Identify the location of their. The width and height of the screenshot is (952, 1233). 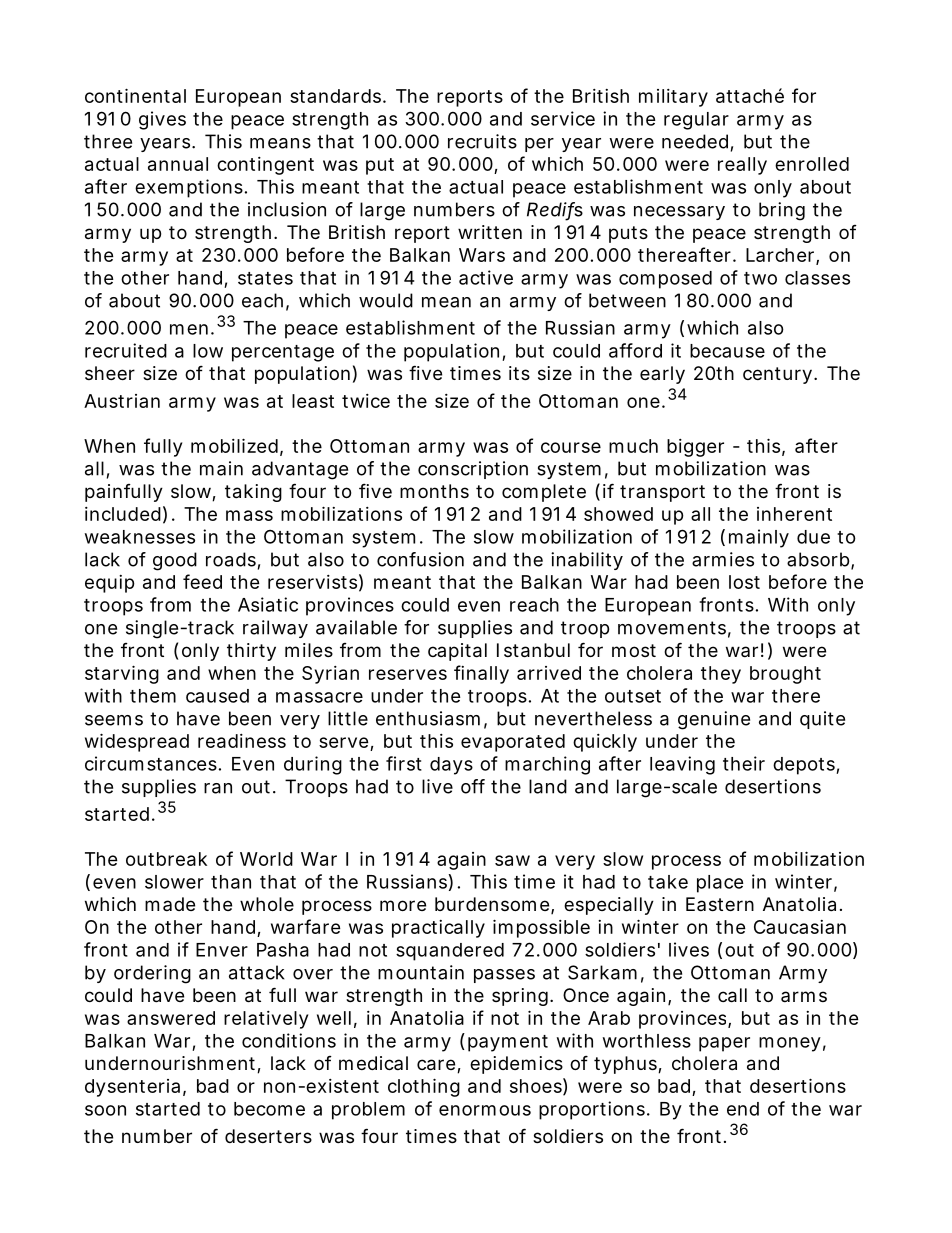
(744, 763).
